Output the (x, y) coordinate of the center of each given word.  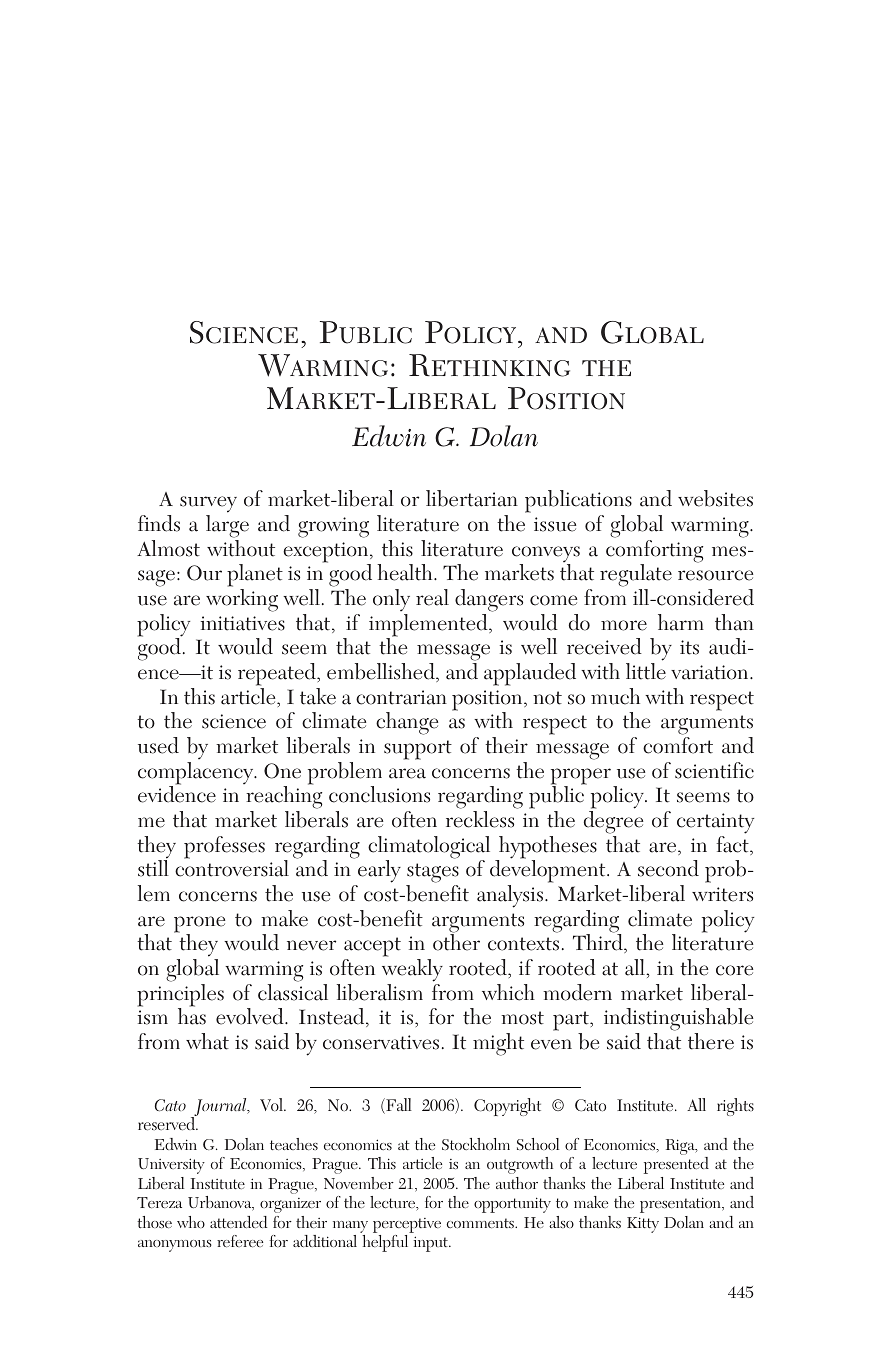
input (432, 1244)
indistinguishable (678, 1021)
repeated (278, 674)
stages (432, 874)
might (498, 1044)
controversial (232, 867)
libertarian (472, 498)
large (227, 526)
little (646, 671)
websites (715, 498)
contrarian (401, 697)
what (207, 1041)
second (668, 868)
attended (238, 1222)
